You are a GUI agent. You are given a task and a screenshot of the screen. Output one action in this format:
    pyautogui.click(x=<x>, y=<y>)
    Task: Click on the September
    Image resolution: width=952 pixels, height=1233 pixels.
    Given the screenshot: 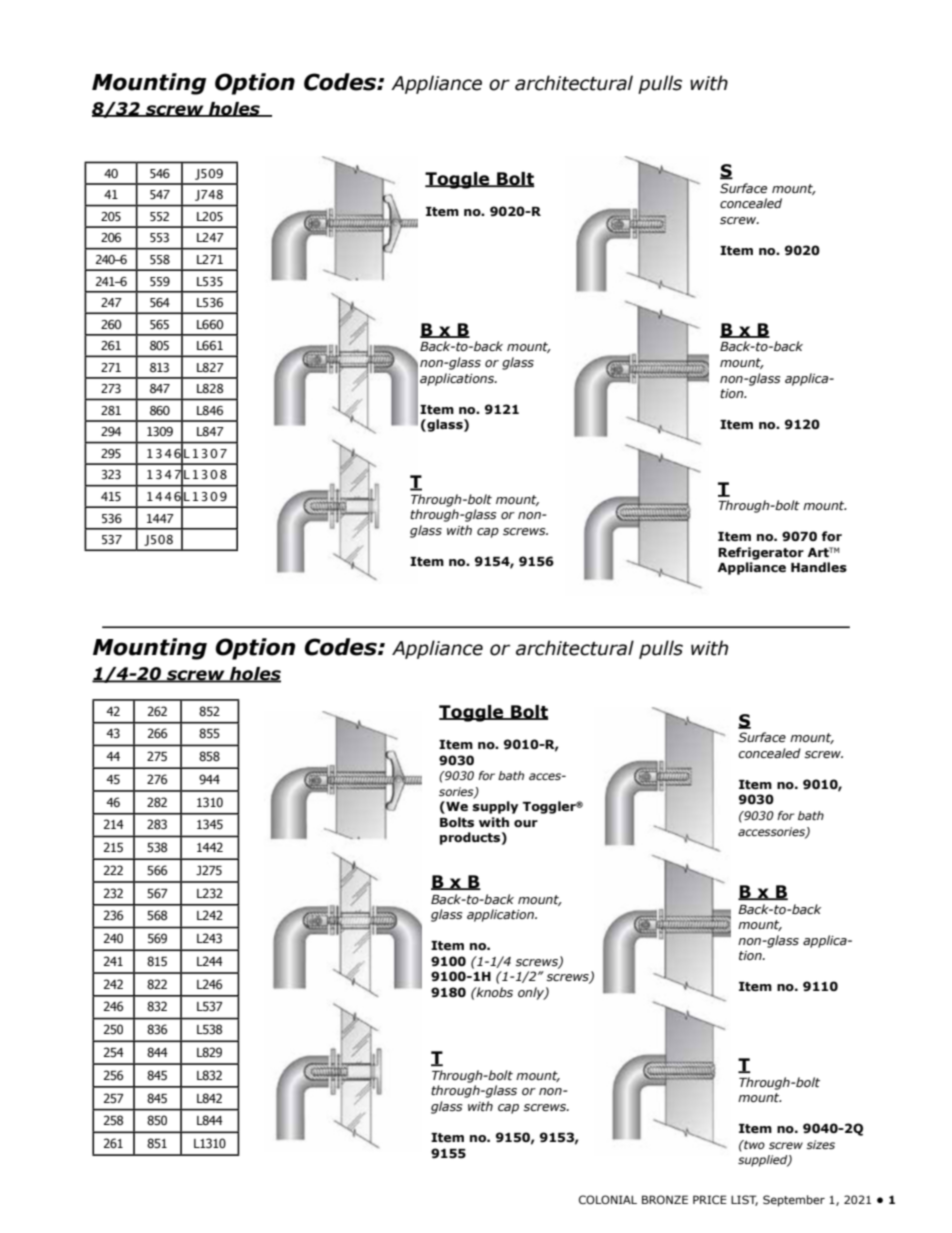 What is the action you would take?
    pyautogui.click(x=794, y=1201)
